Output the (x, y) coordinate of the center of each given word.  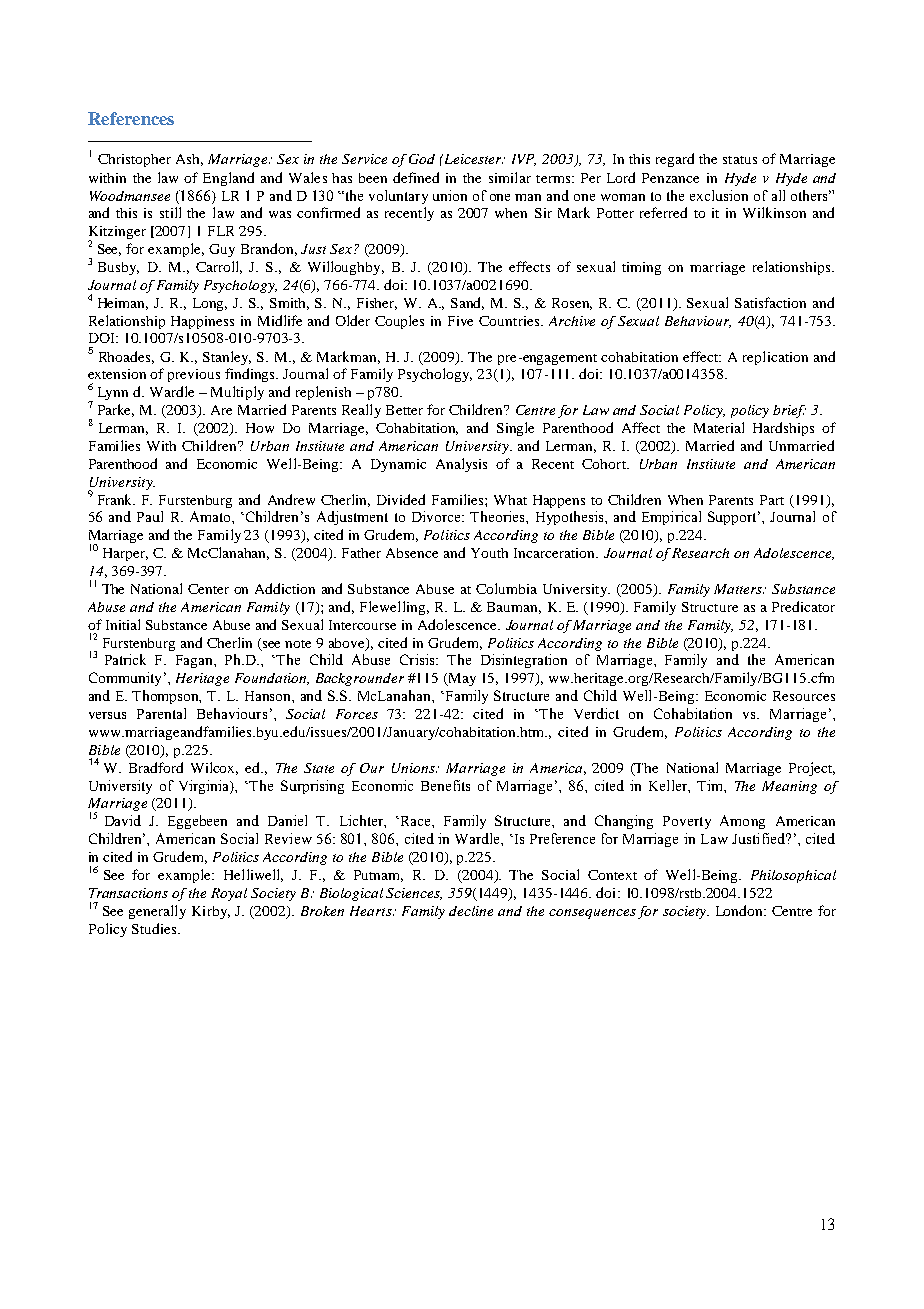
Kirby (211, 912)
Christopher (134, 160)
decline (471, 911)
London (740, 910)
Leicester (472, 159)
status (740, 160)
